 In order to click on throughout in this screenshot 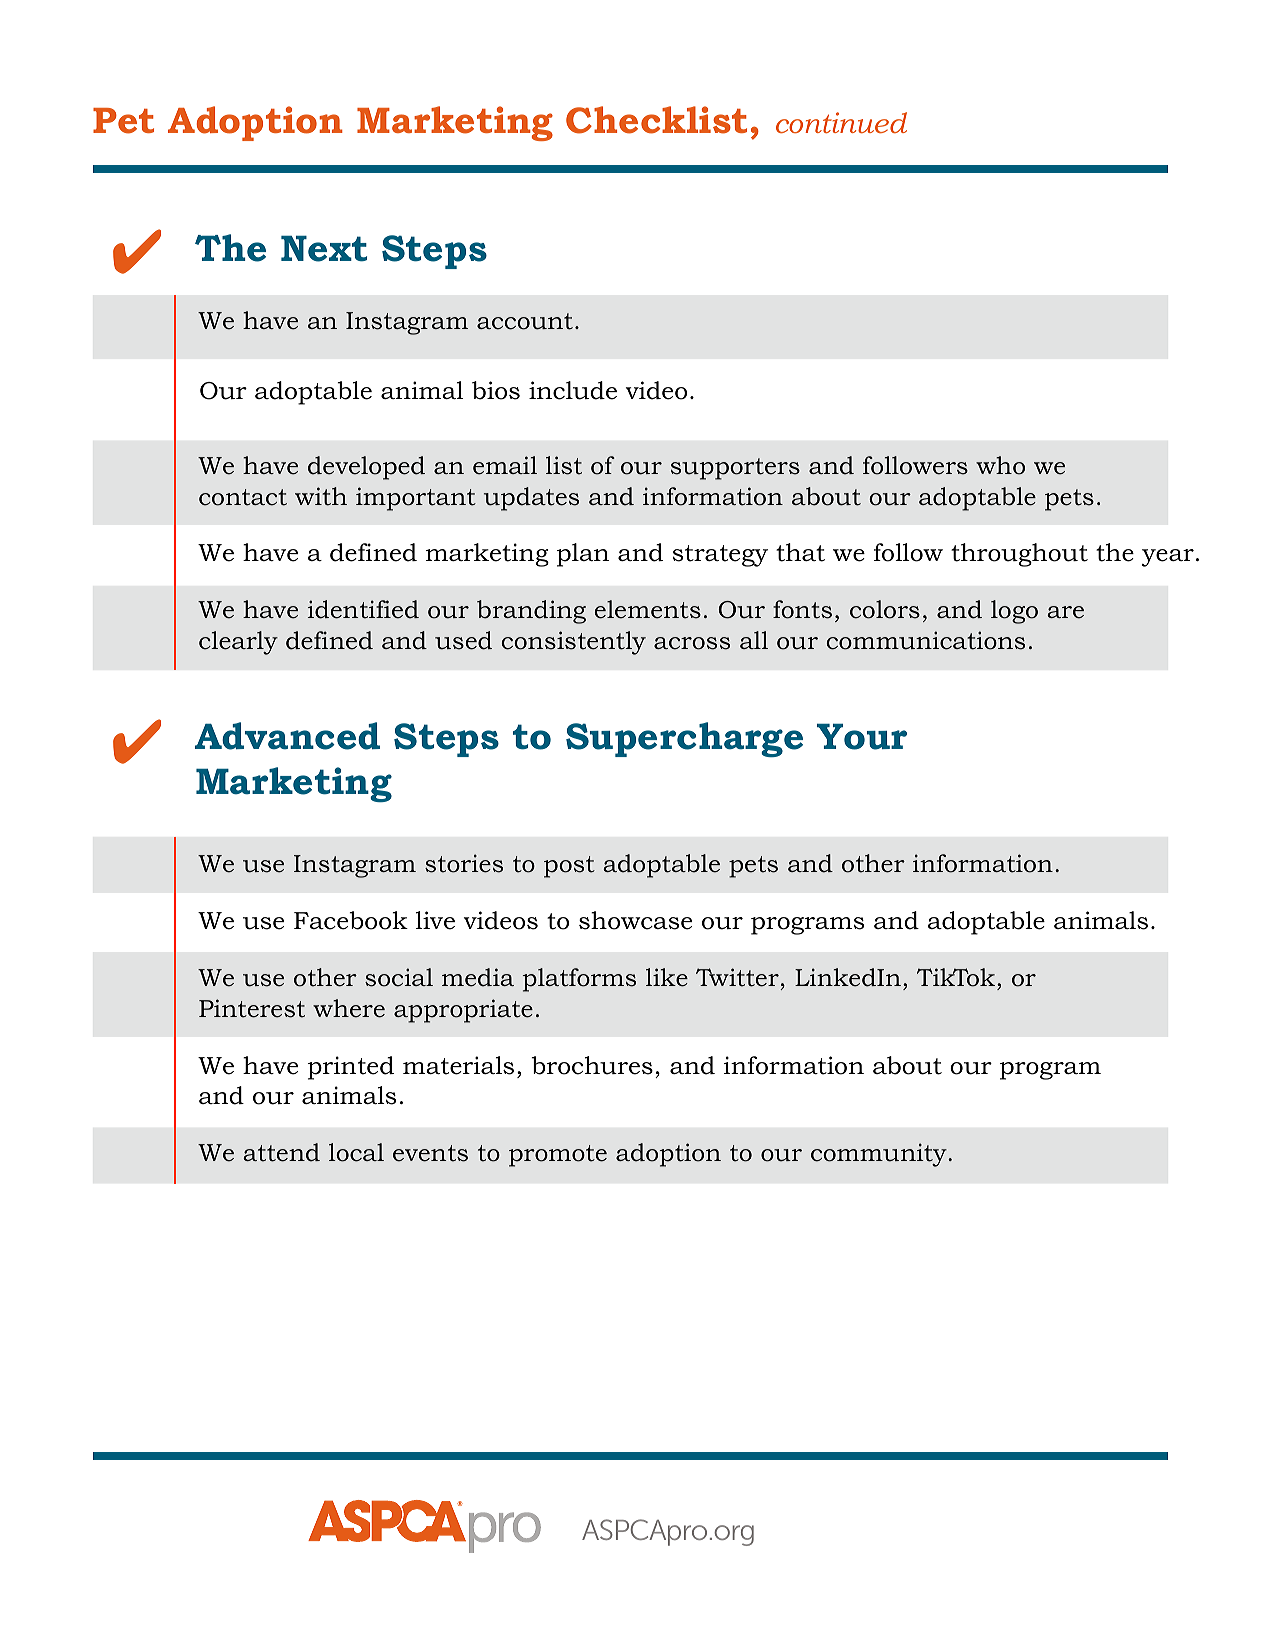, I will do `click(1019, 555)`.
